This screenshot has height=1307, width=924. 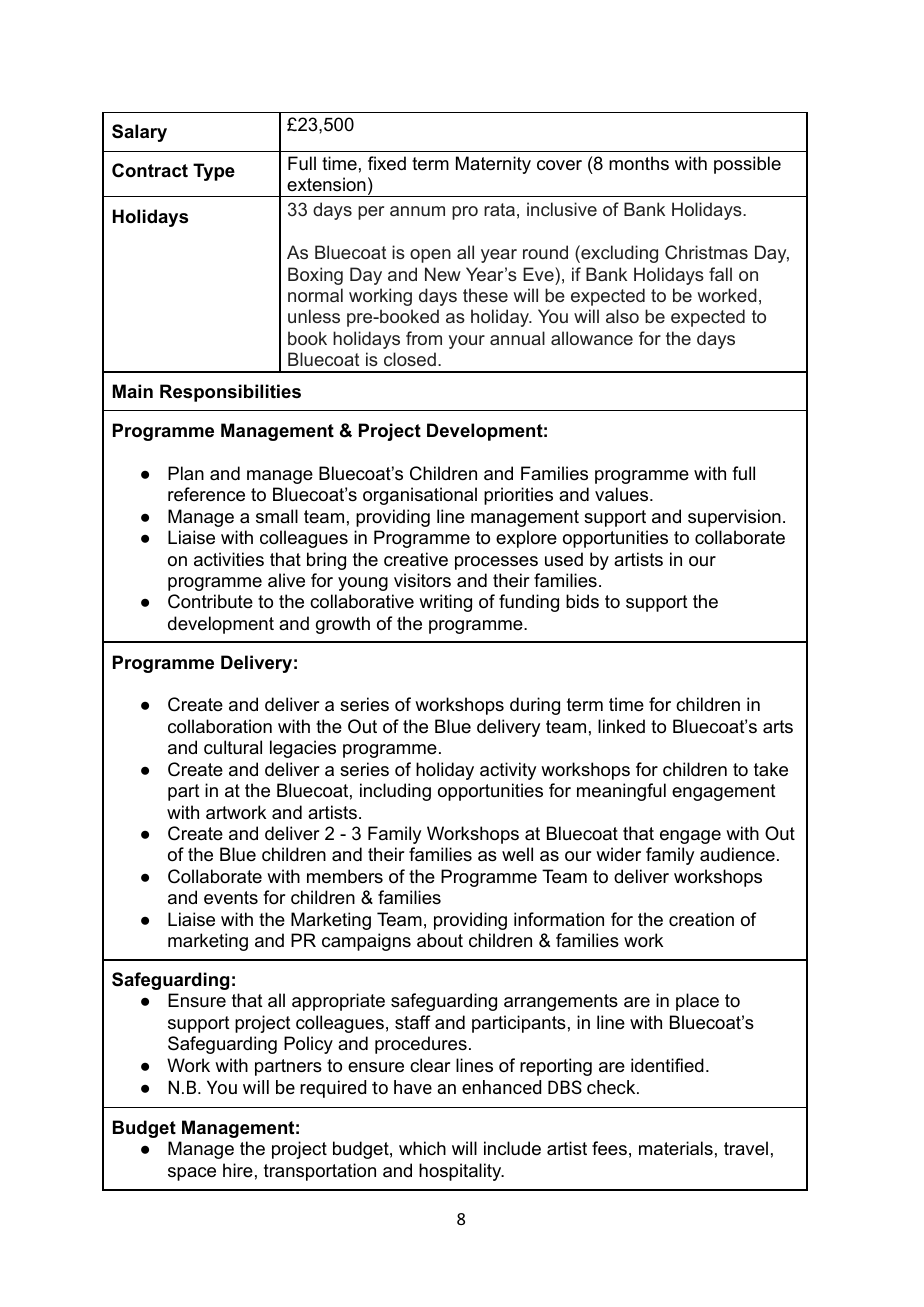 I want to click on possible, so click(x=747, y=165).
